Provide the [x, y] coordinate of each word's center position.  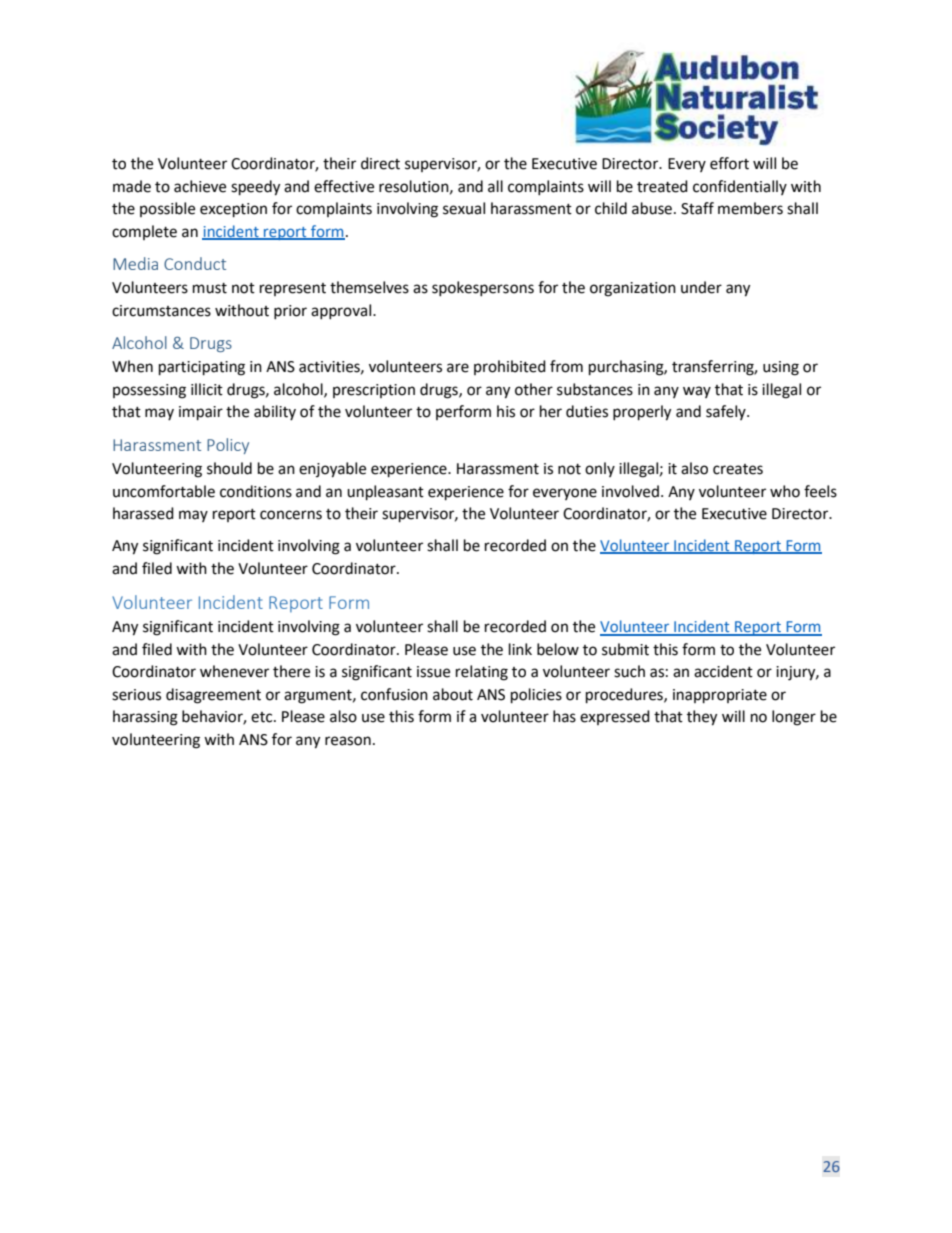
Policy [228, 446]
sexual [464, 208]
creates [738, 469]
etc [263, 717]
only [600, 469]
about [453, 694]
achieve [200, 186]
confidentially [740, 187]
